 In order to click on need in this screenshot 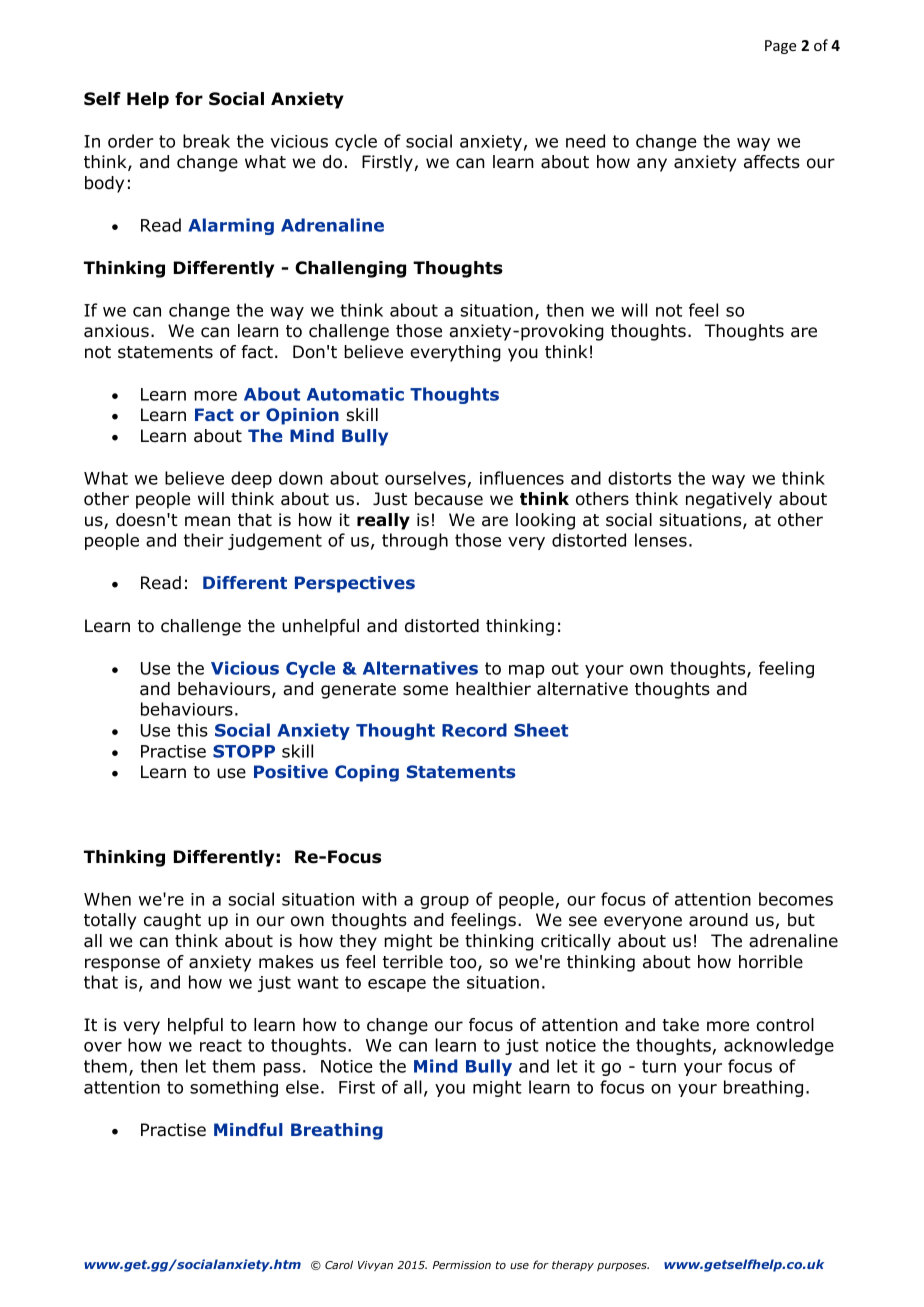, I will do `click(585, 141)`.
